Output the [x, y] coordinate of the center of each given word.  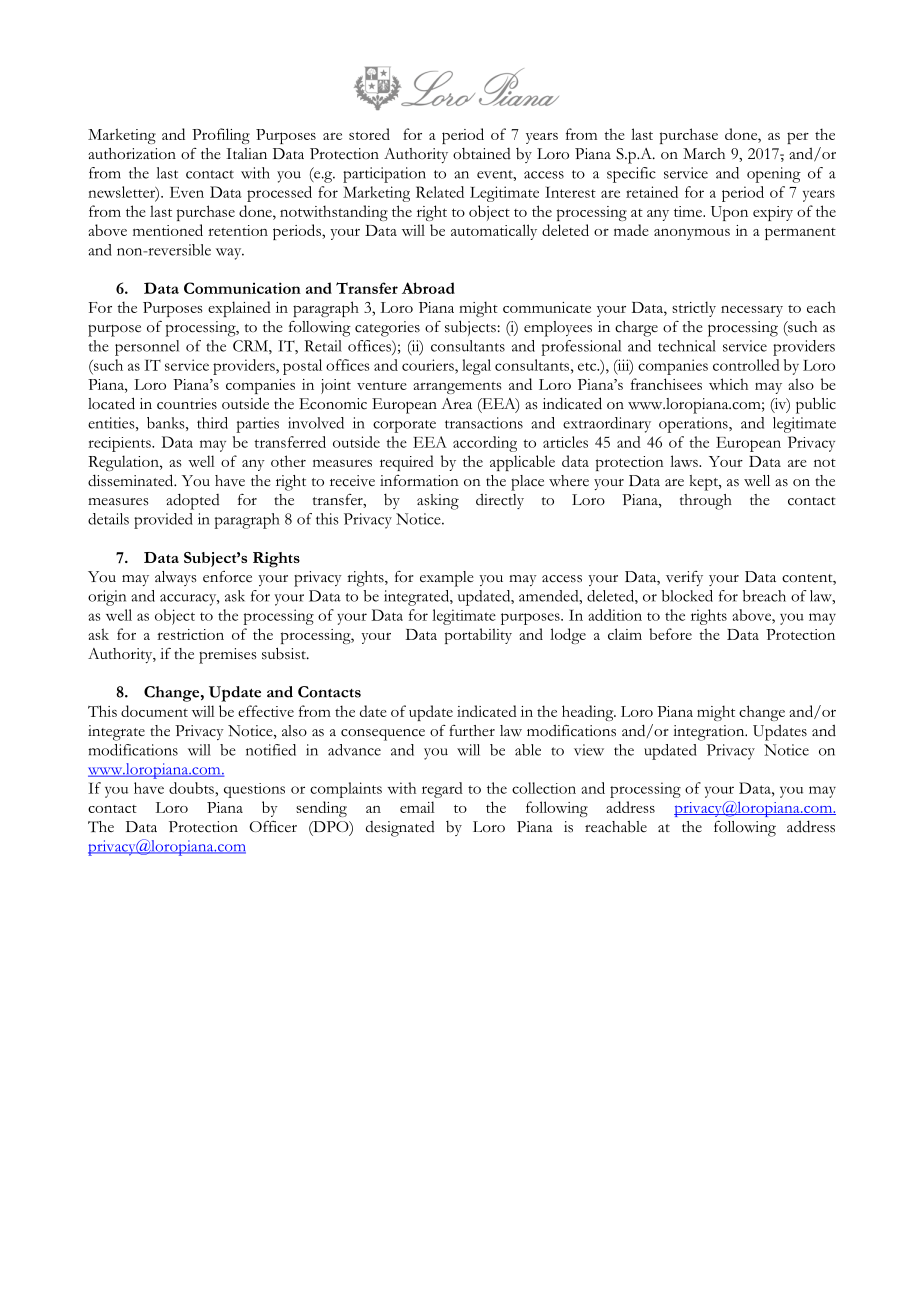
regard [442, 790]
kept [705, 483]
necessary [752, 311]
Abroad [428, 288]
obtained [482, 154]
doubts [192, 788]
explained [239, 309]
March [704, 154]
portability [478, 636]
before [670, 634]
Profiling [221, 136]
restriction [190, 634]
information [419, 481]
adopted [193, 501]
